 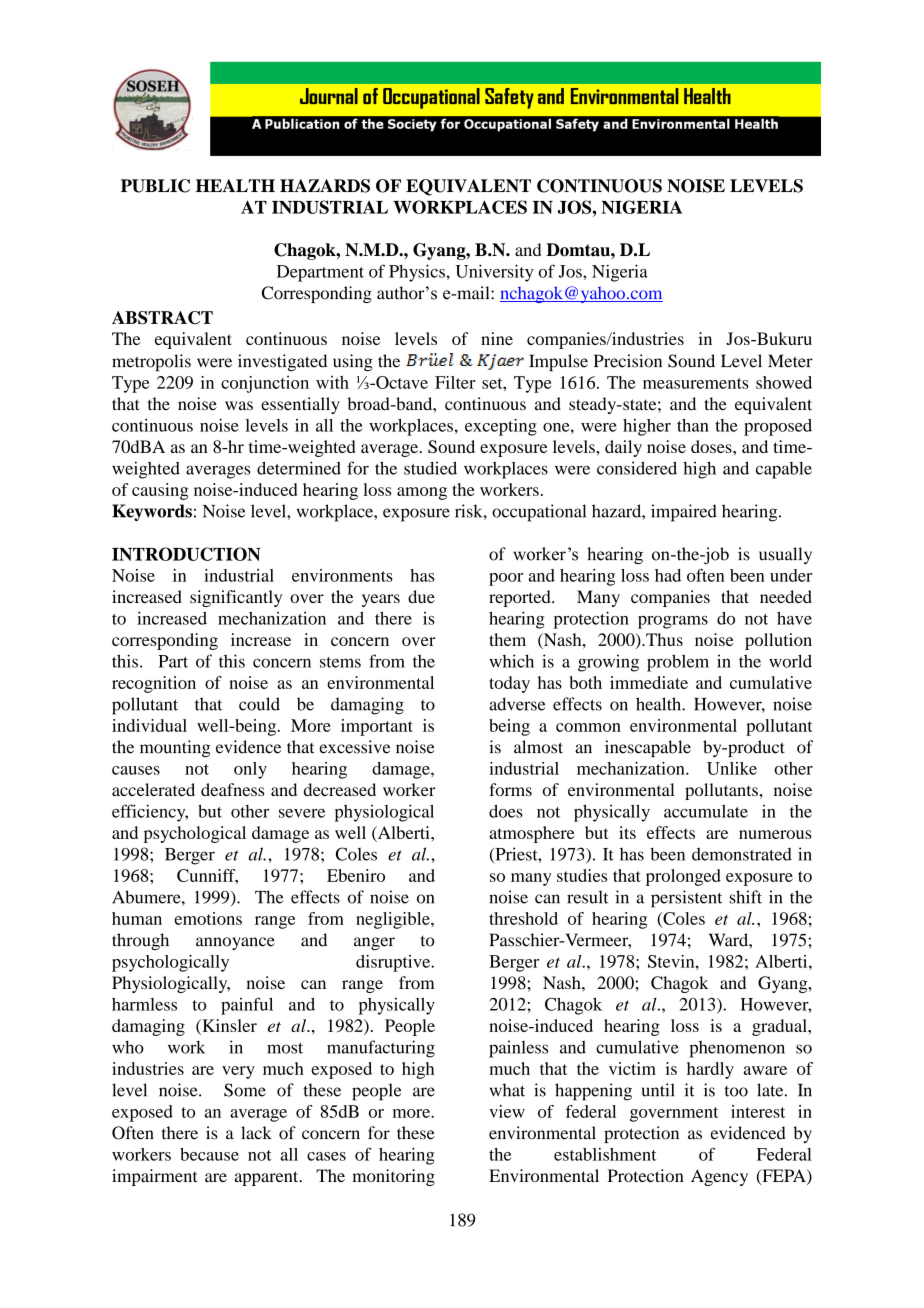 What do you see at coordinates (684, 513) in the screenshot?
I see `impaired` at bounding box center [684, 513].
